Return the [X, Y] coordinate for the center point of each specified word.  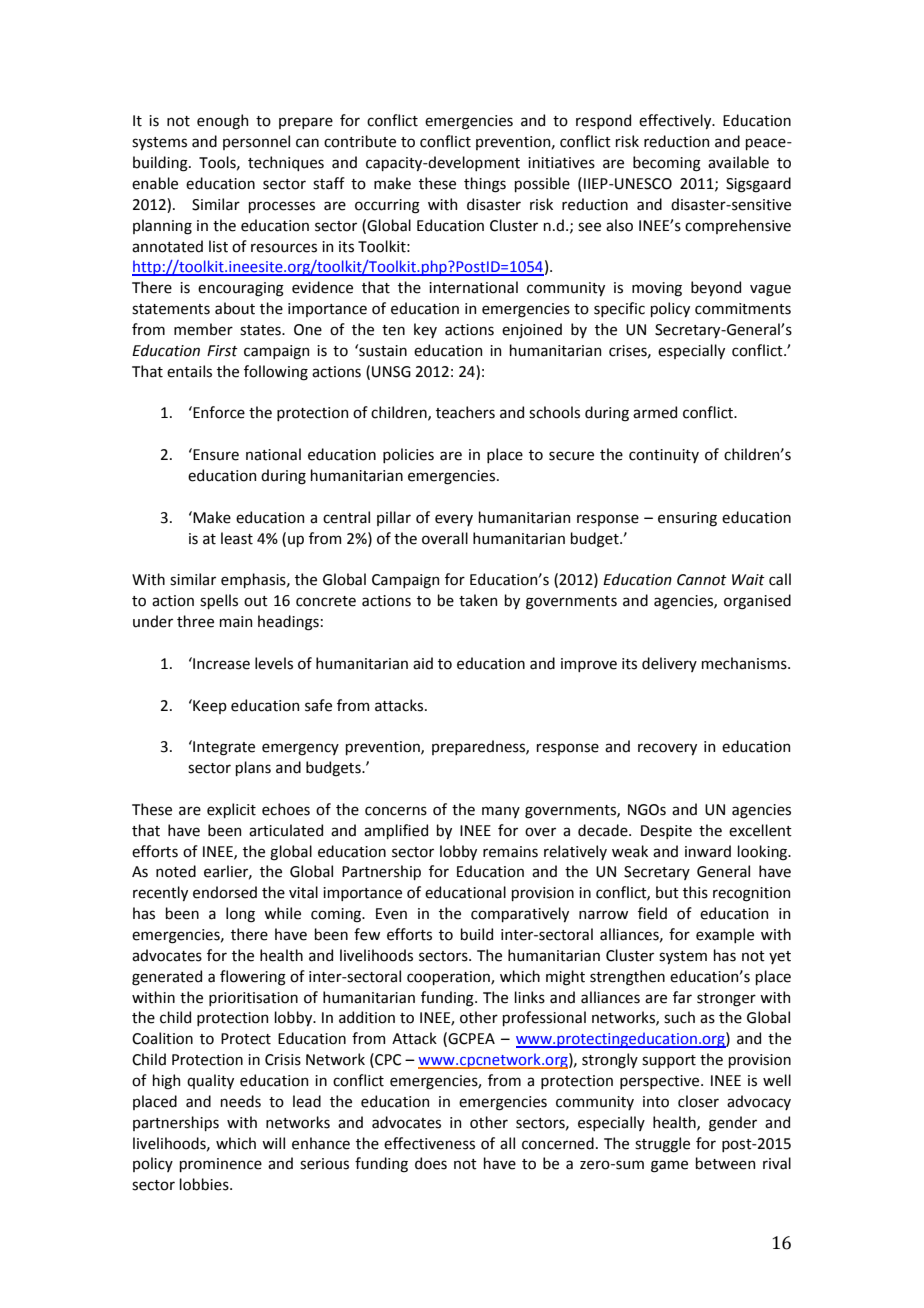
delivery [669, 664]
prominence [221, 1165]
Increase [220, 663]
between [725, 1163]
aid [423, 663]
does [431, 1163]
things [485, 185]
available [738, 162]
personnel [256, 142]
